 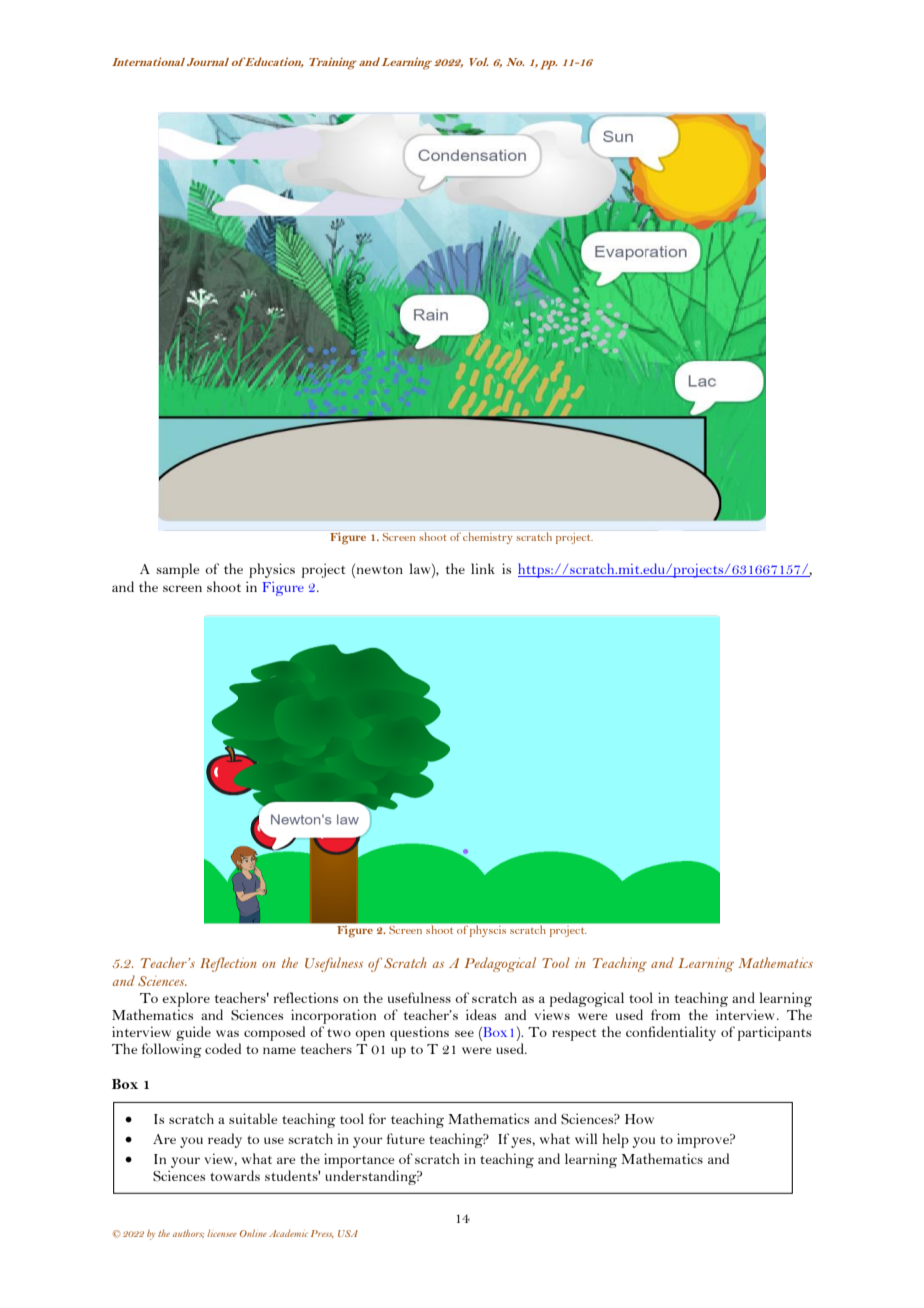 I want to click on confidentiality, so click(x=671, y=1033).
